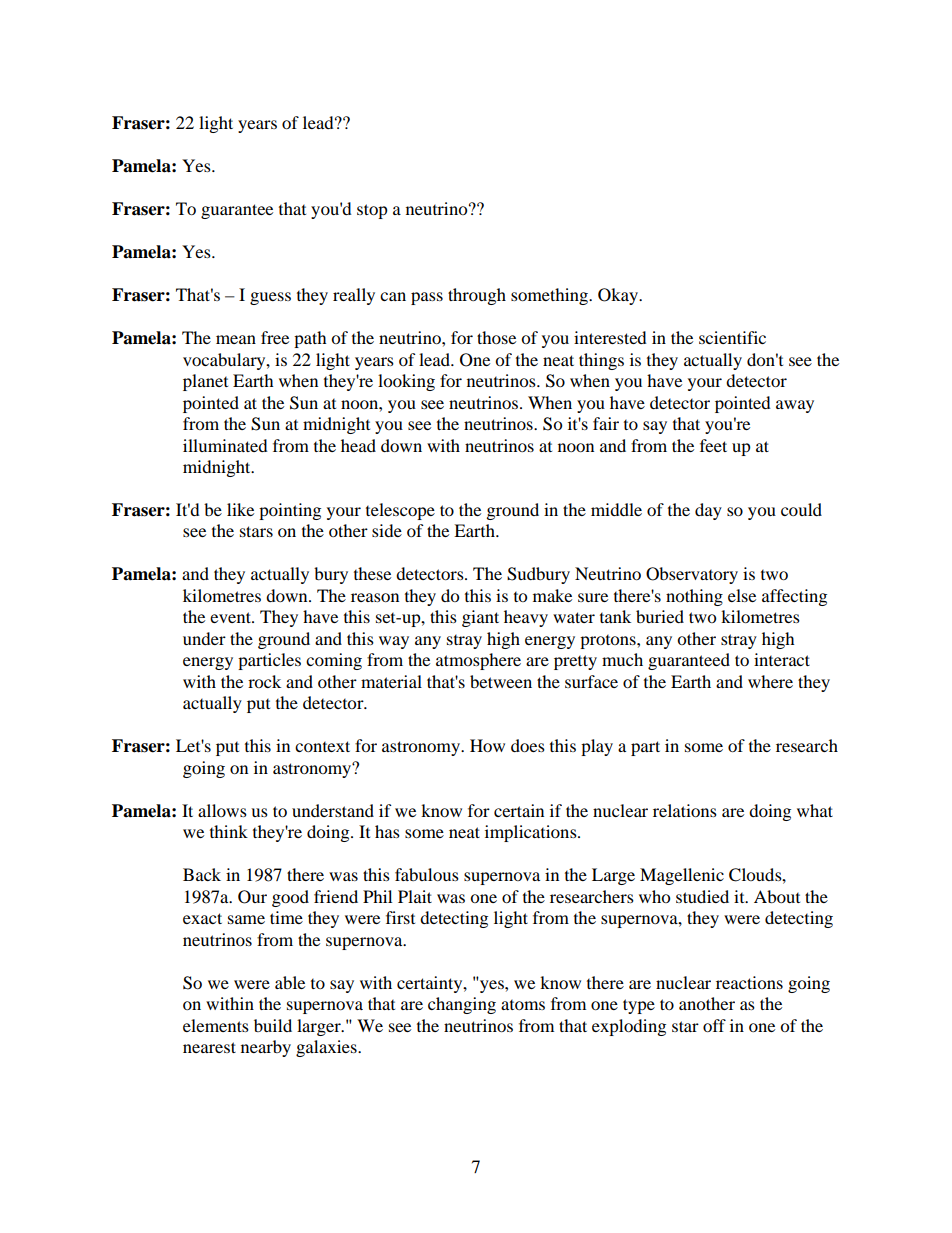  I want to click on event, so click(231, 617).
